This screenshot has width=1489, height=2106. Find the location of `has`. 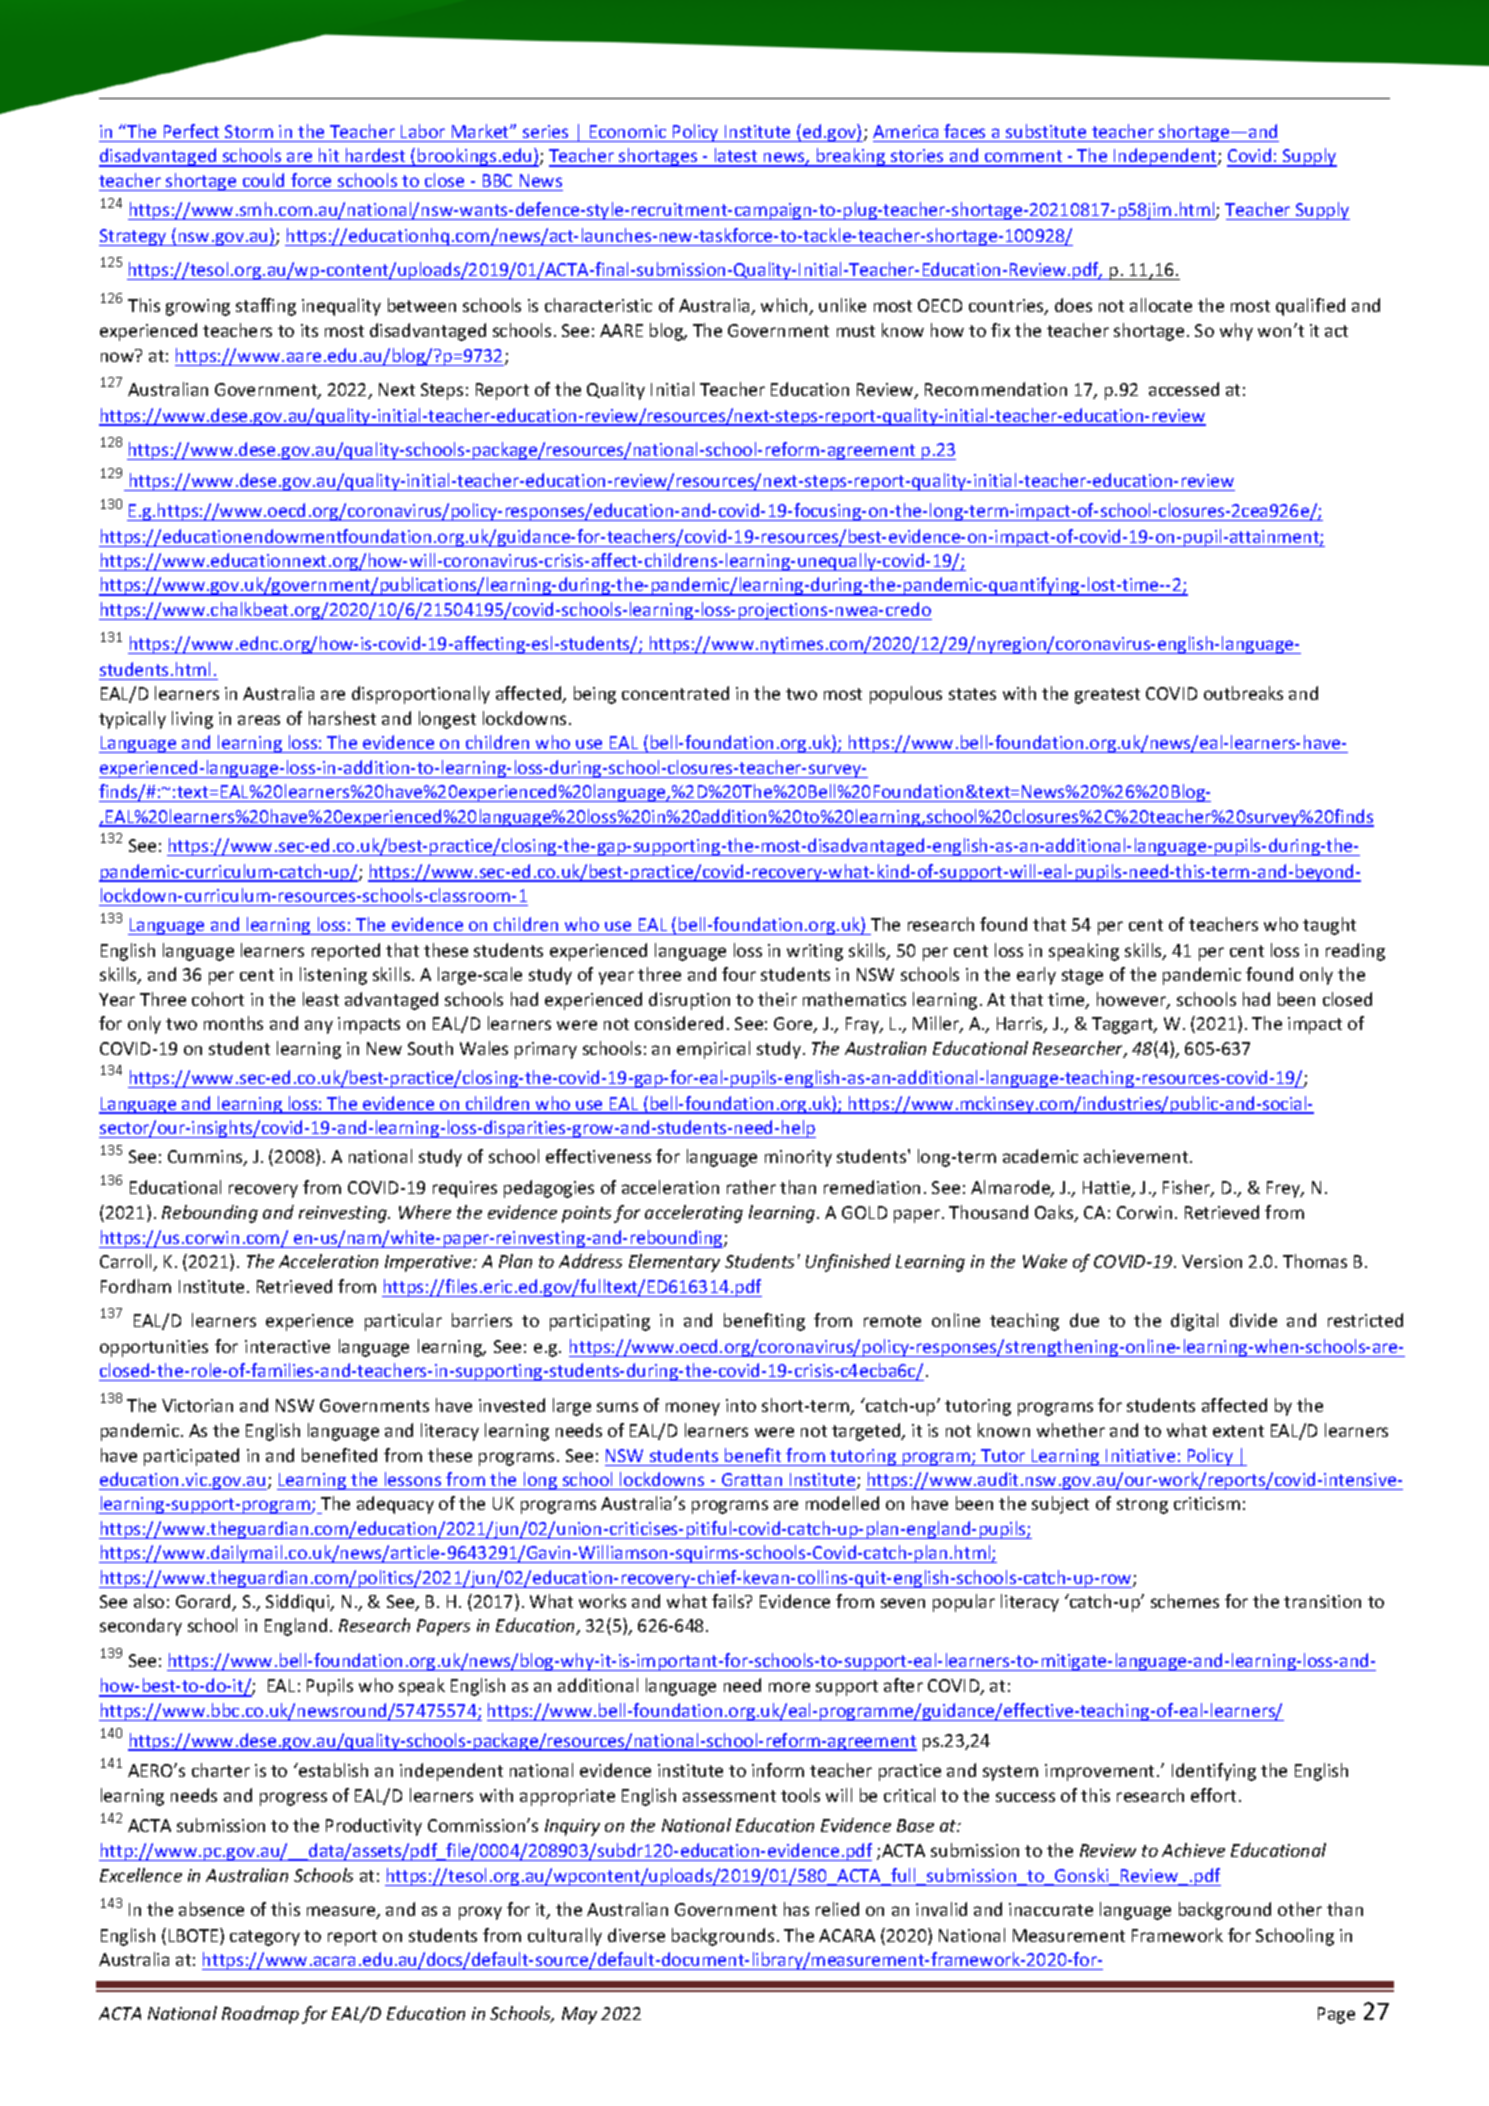

has is located at coordinates (796, 1909).
